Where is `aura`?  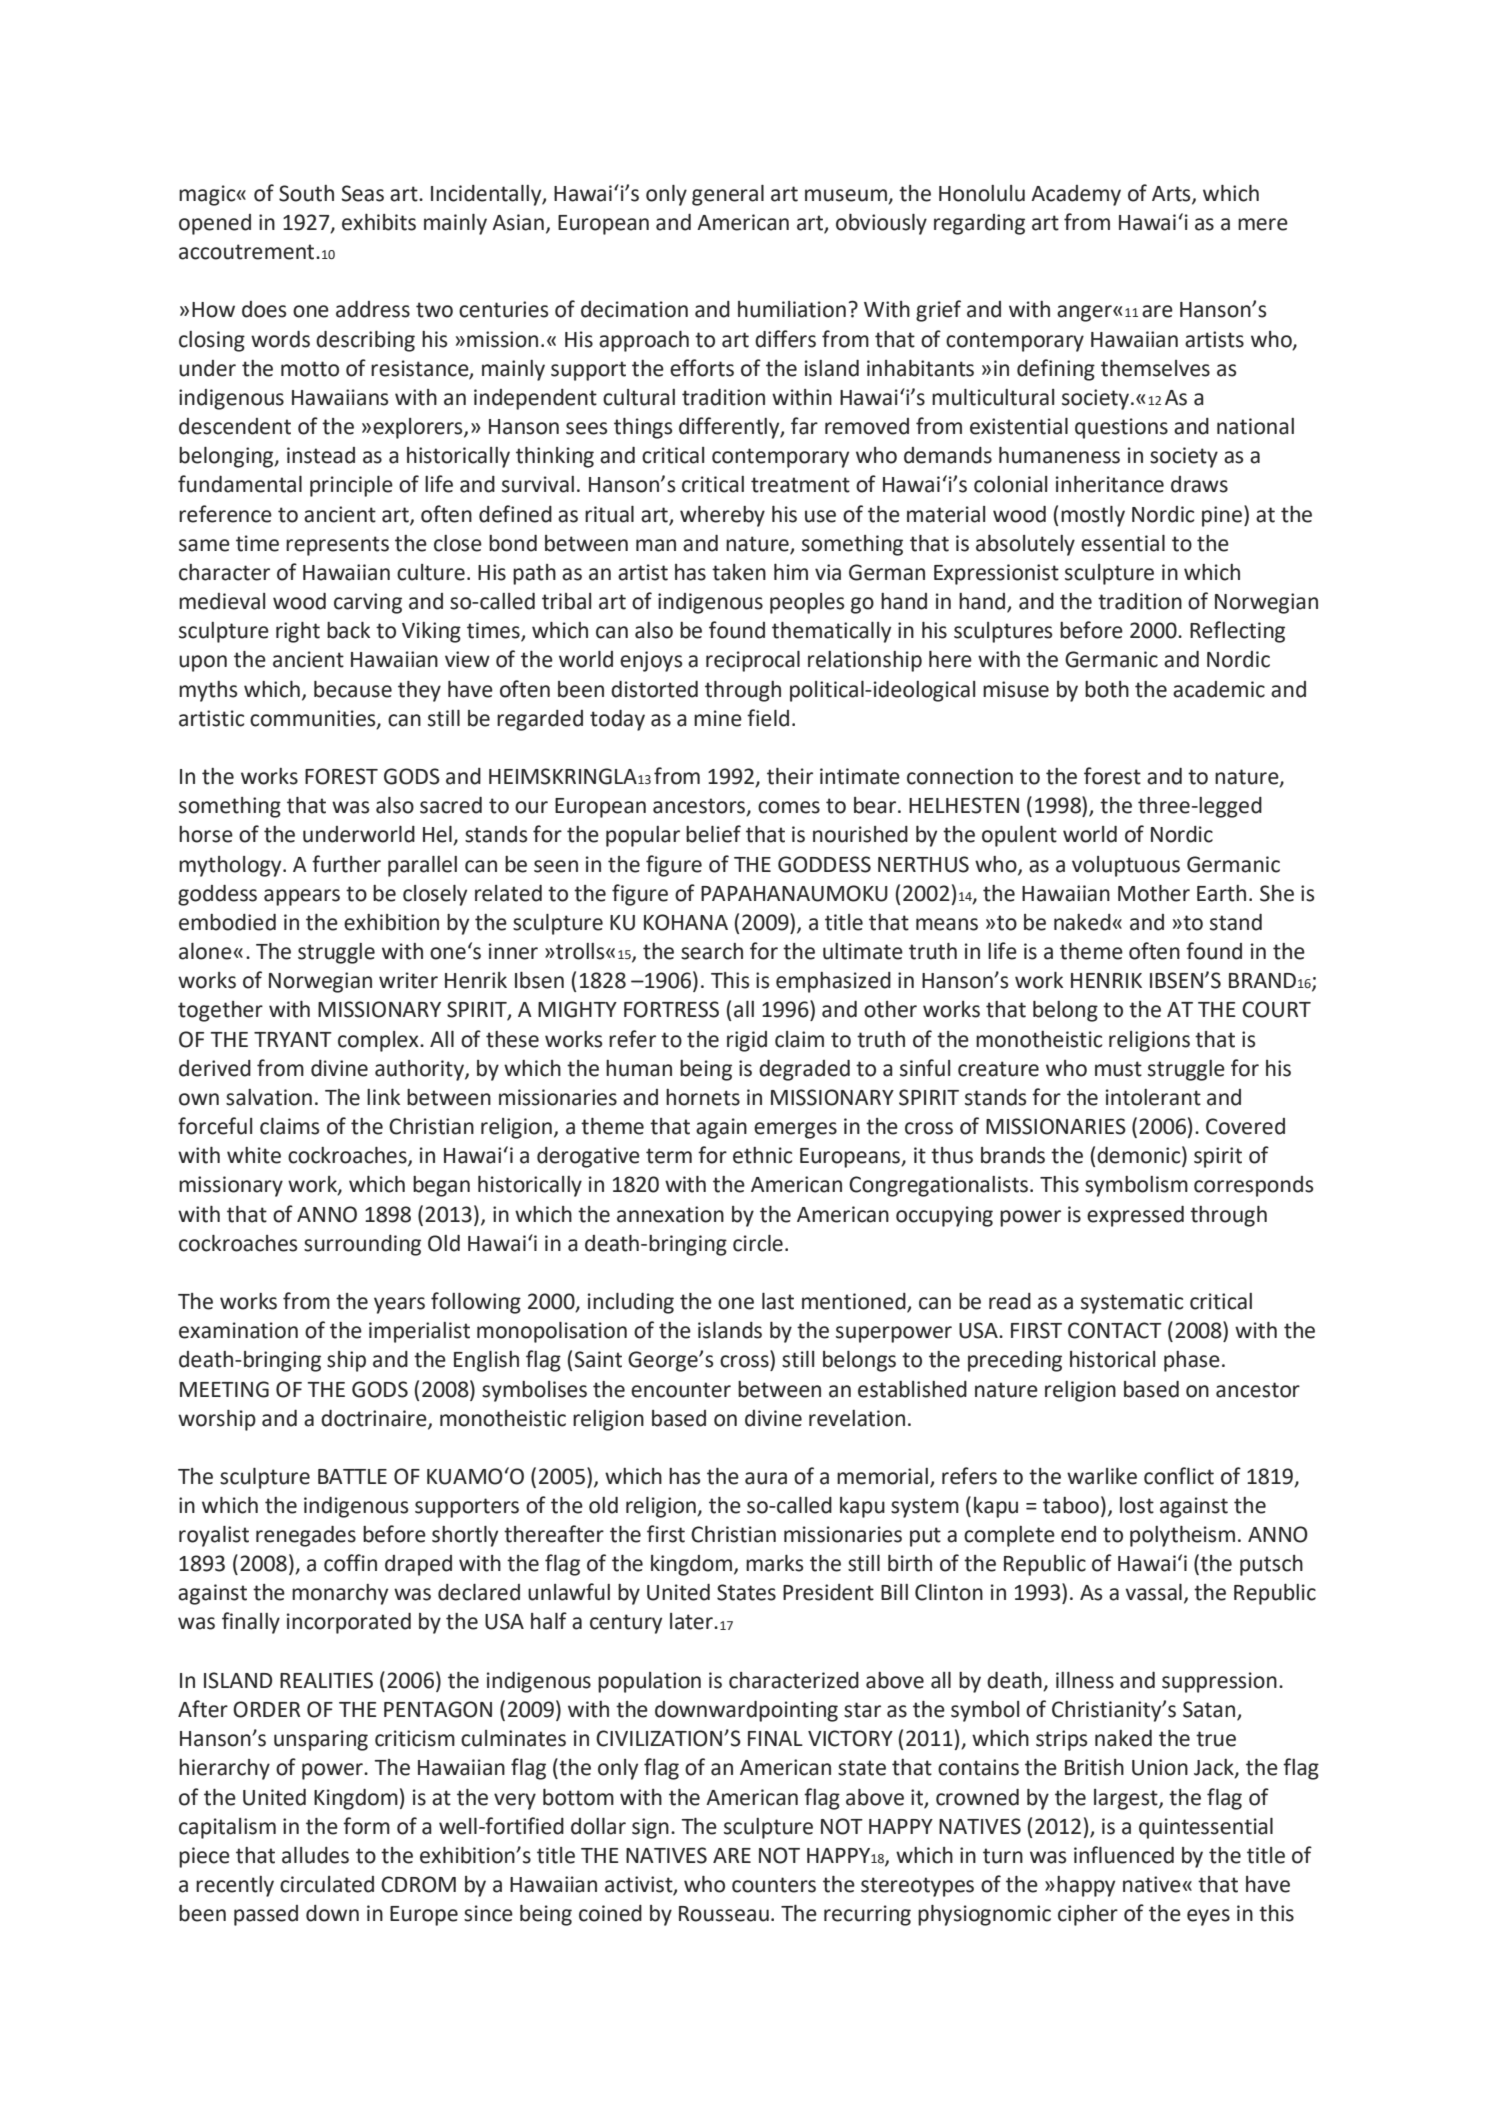
aura is located at coordinates (766, 1478).
